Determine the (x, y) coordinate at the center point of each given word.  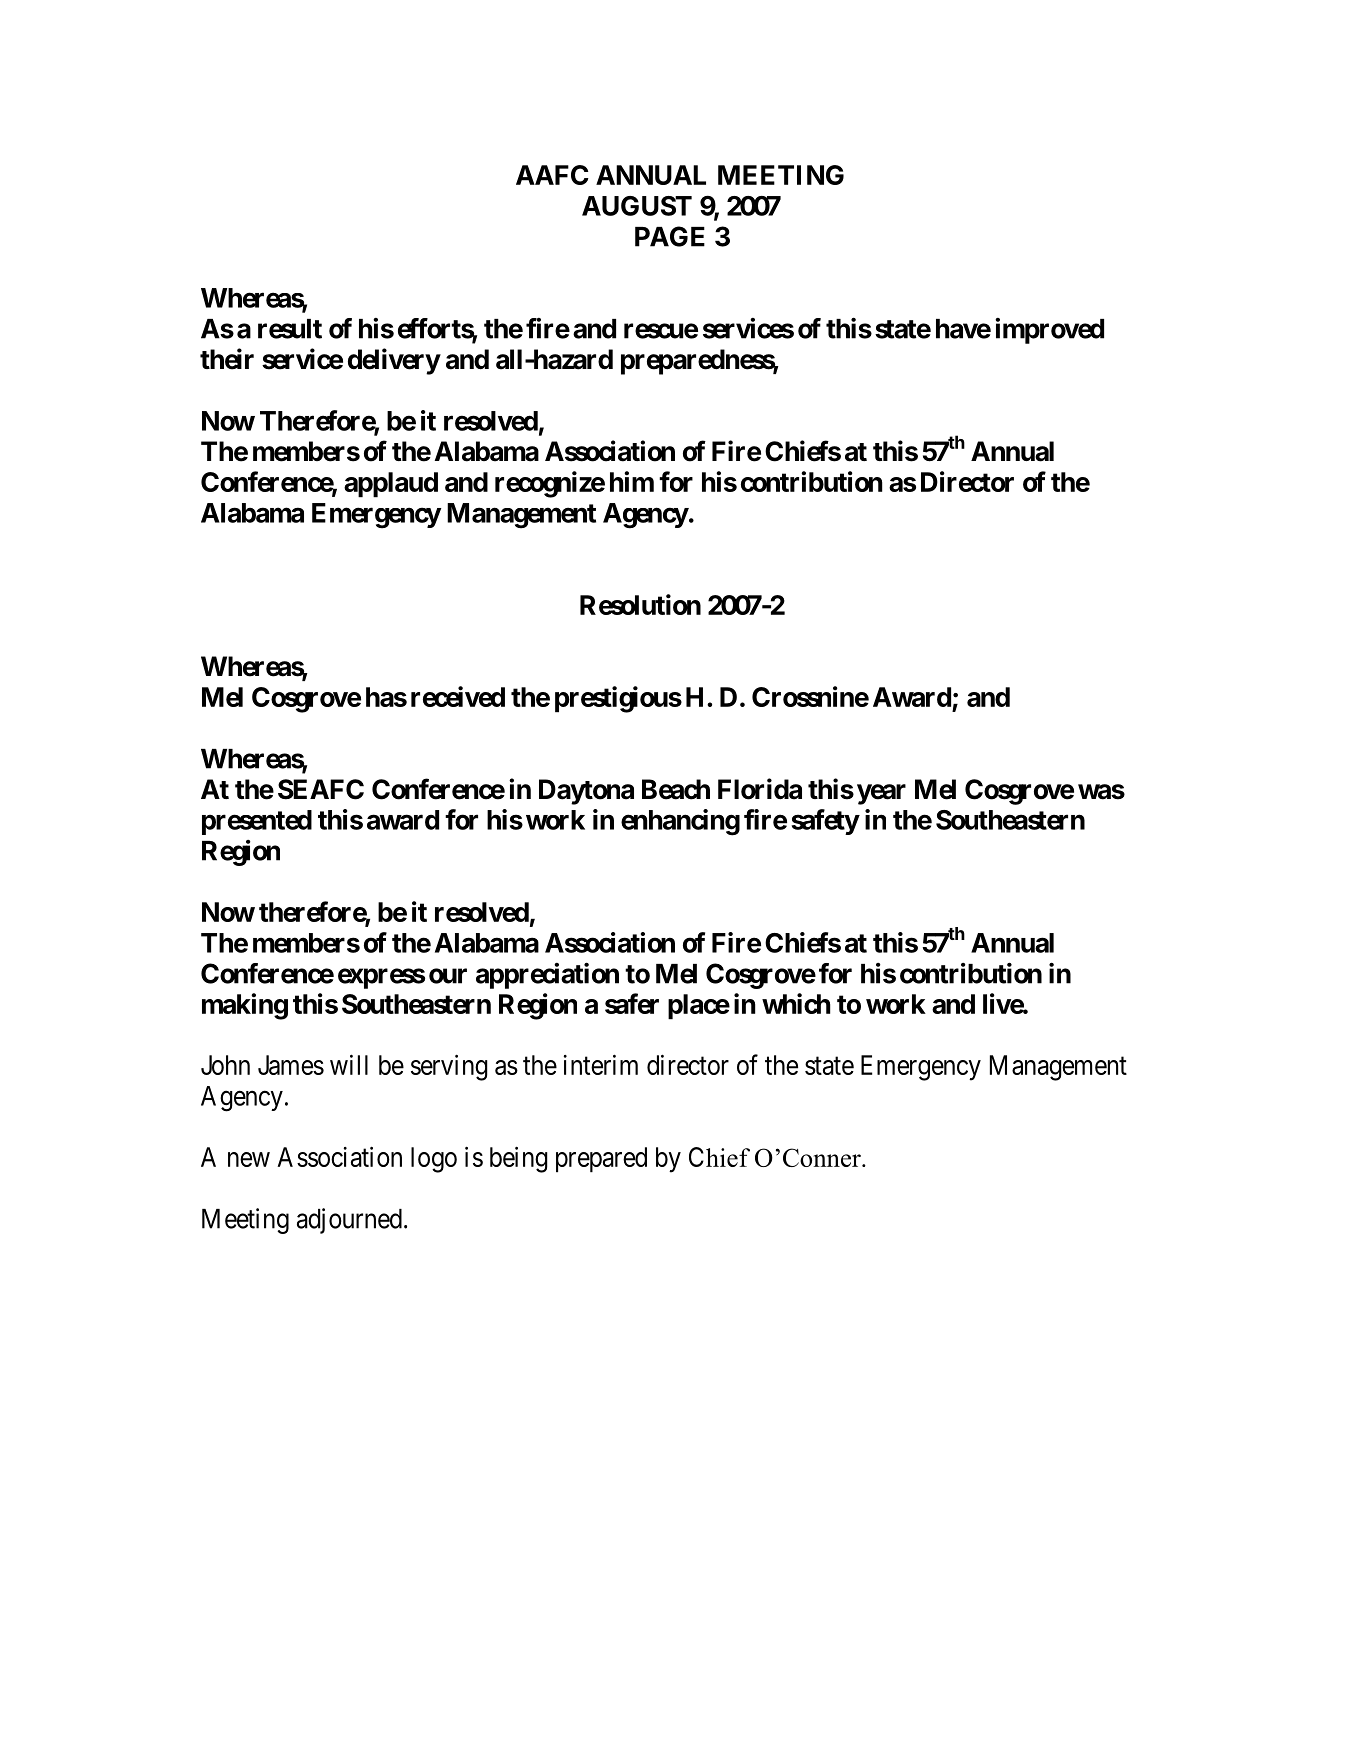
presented (257, 822)
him (632, 481)
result (290, 329)
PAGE (670, 236)
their (227, 359)
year (881, 794)
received (458, 696)
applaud (391, 485)
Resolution (640, 604)
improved (1049, 331)
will (349, 1064)
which (796, 1003)
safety (825, 822)
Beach (676, 789)
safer (632, 1003)
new (249, 1159)
